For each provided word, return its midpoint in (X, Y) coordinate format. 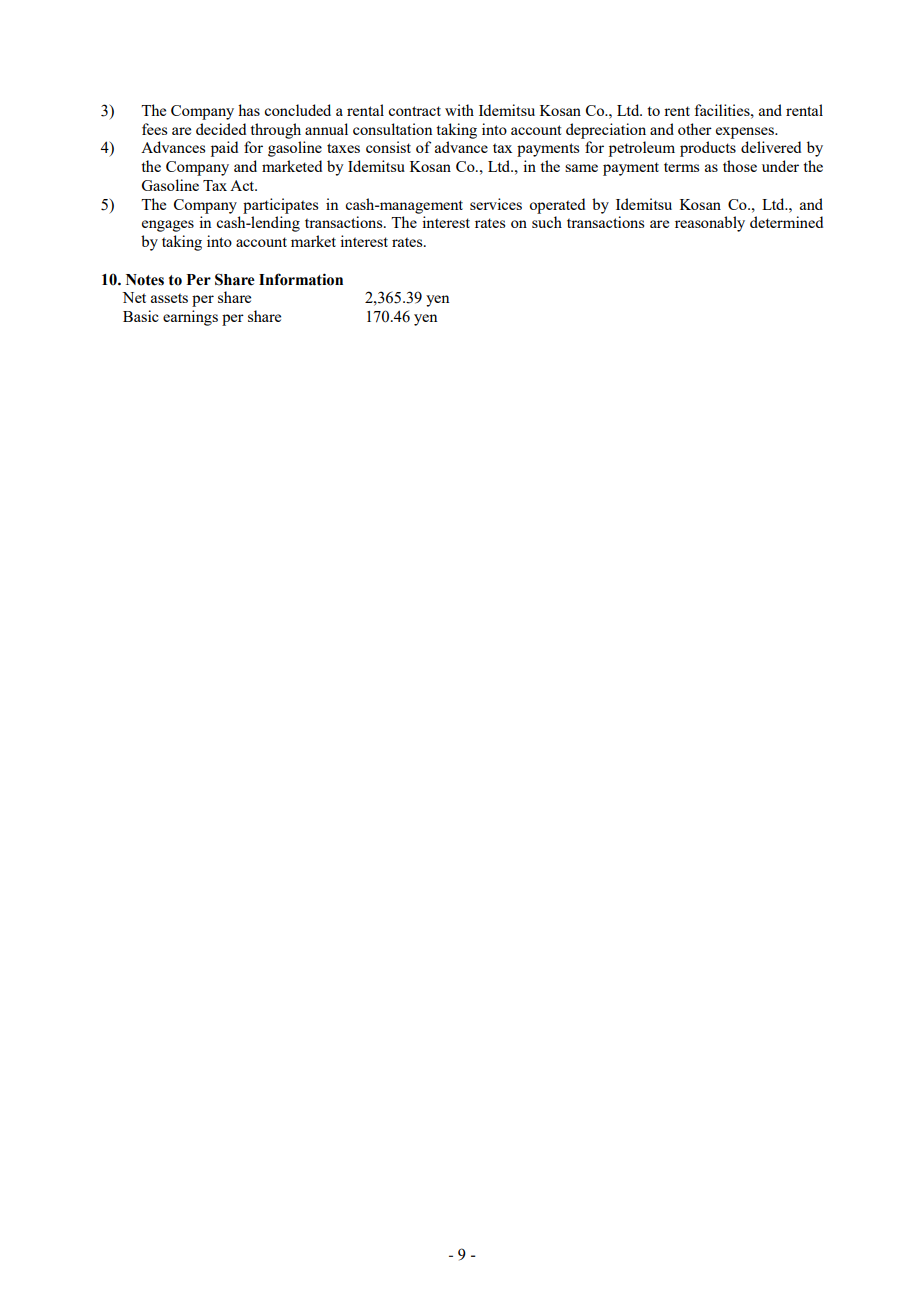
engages (168, 226)
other (695, 129)
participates (280, 206)
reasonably (710, 224)
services (496, 204)
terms (681, 167)
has (249, 110)
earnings (190, 318)
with (459, 110)
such (547, 222)
